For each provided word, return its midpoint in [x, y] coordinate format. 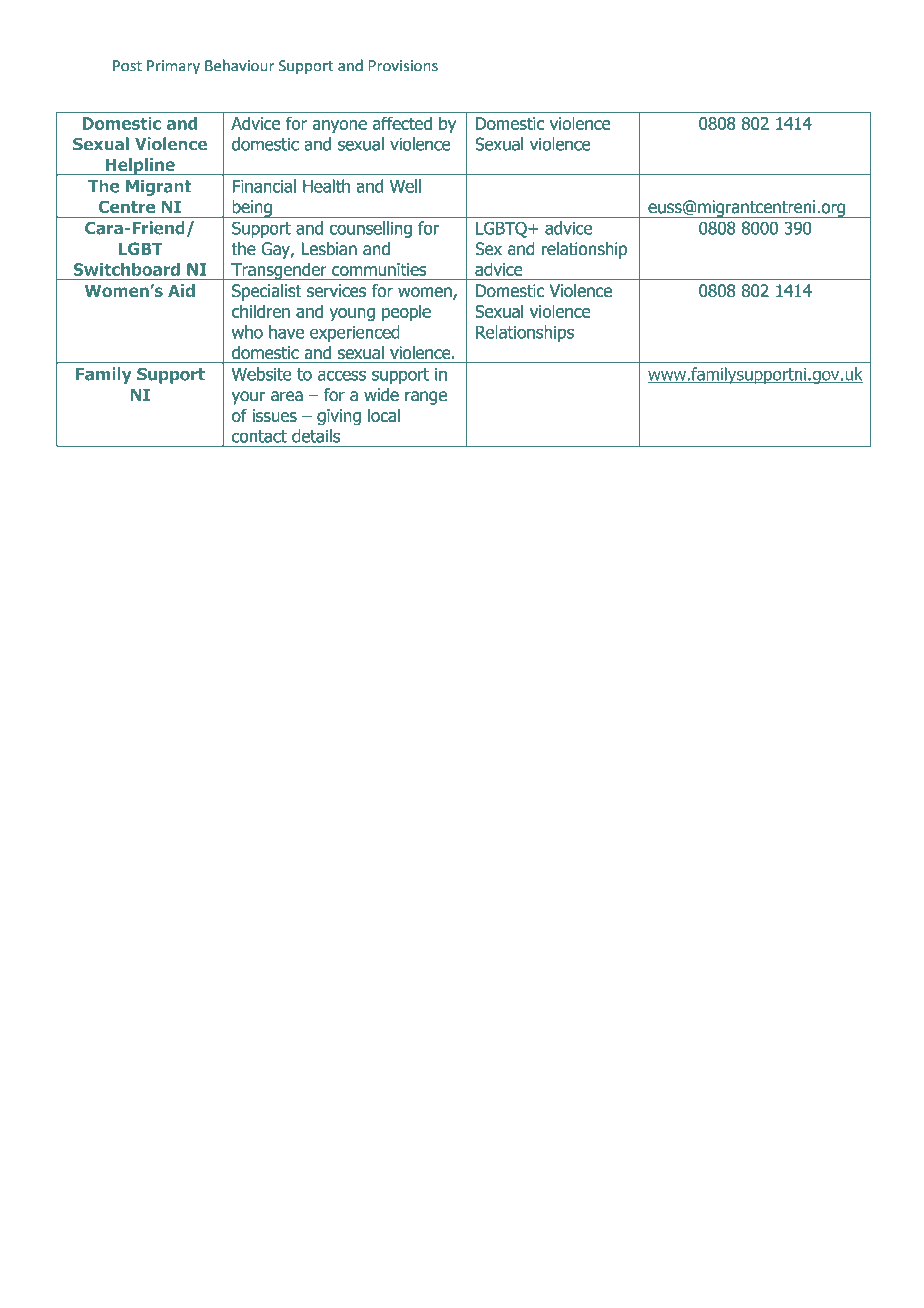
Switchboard [126, 269]
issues [274, 415]
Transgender [279, 271]
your [248, 398]
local [384, 415]
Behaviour [239, 65]
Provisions [403, 66]
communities [379, 269]
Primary [173, 67]
